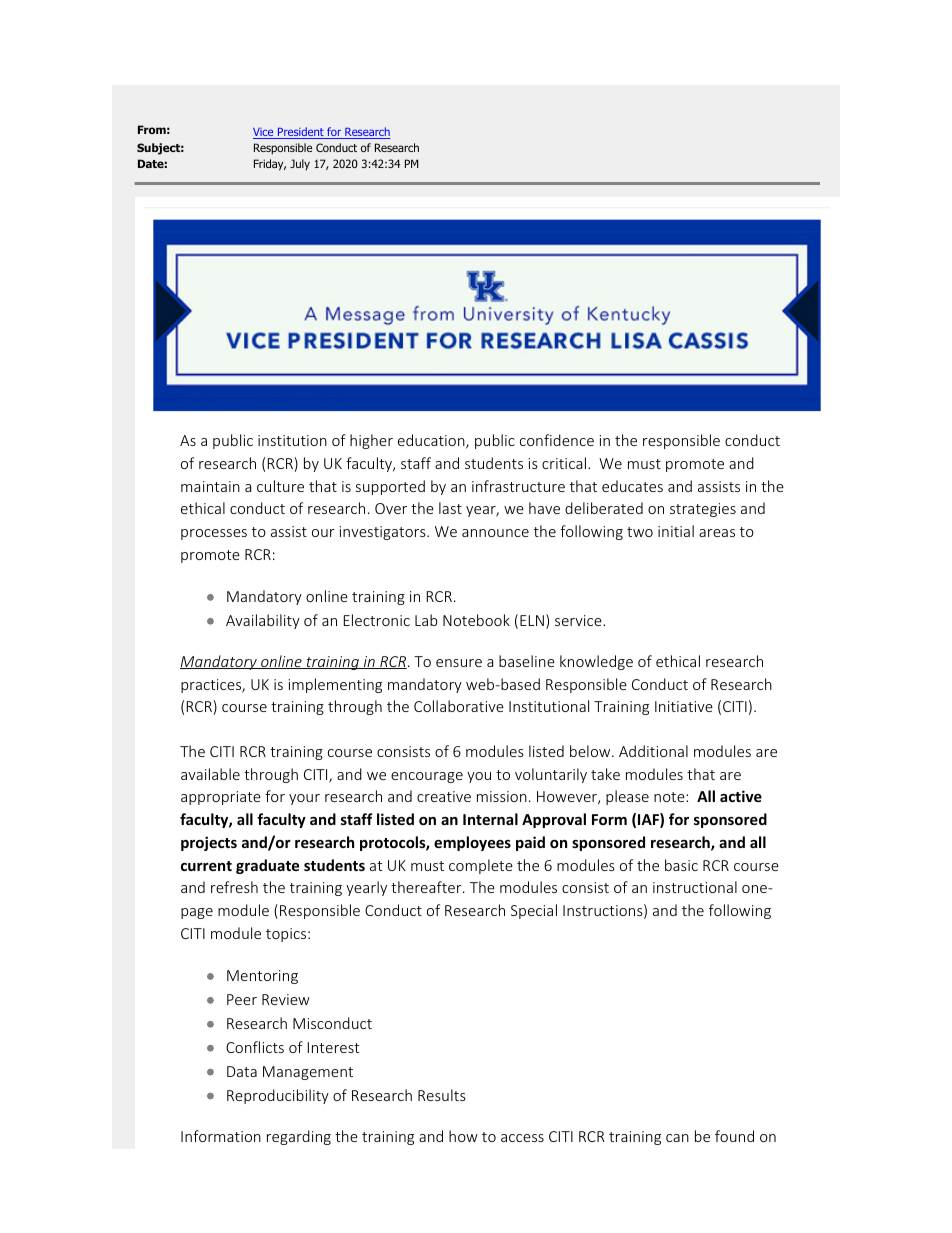 The image size is (952, 1233). What do you see at coordinates (681, 865) in the screenshot?
I see `basic` at bounding box center [681, 865].
